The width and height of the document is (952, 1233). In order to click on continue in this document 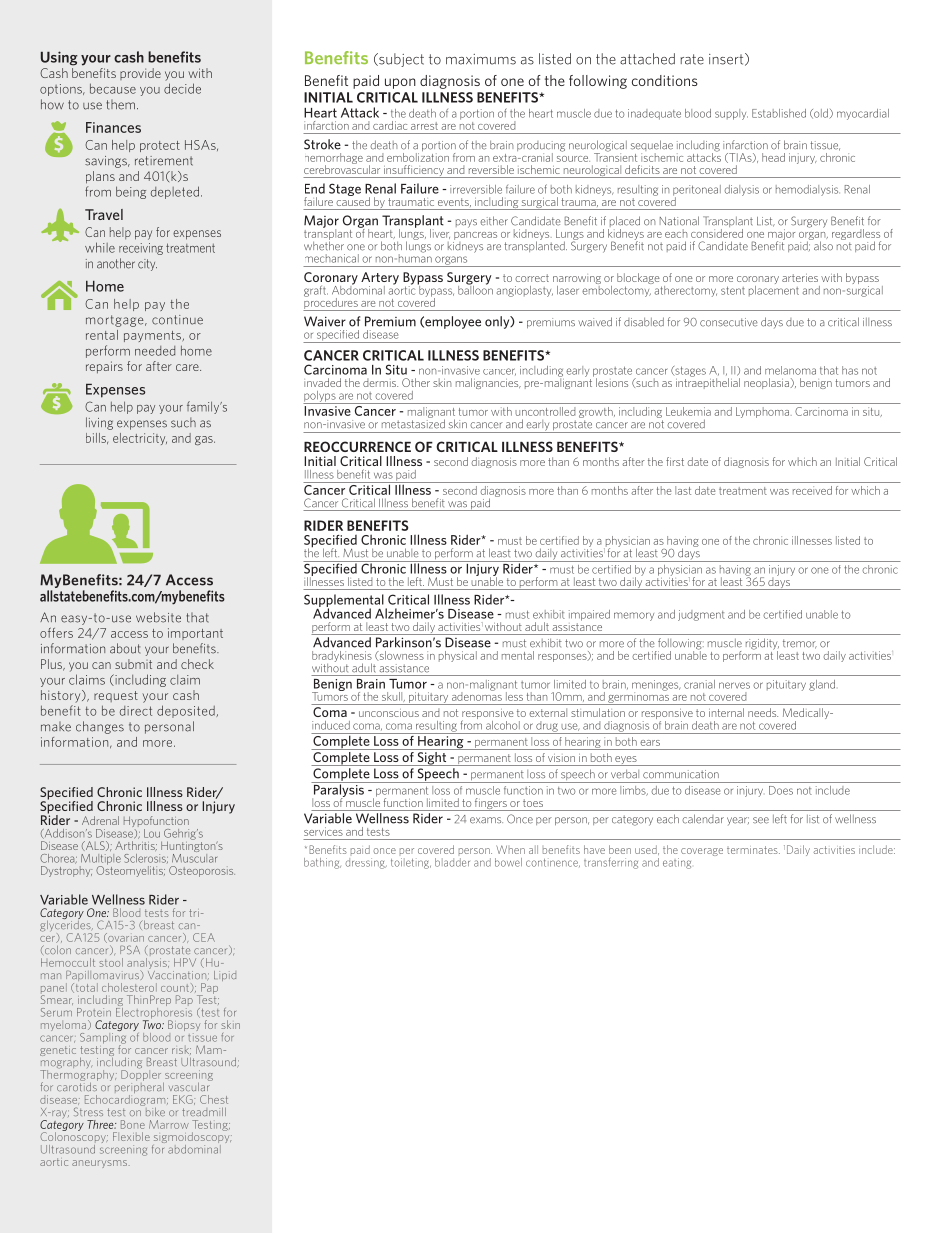, I will do `click(177, 320)`.
